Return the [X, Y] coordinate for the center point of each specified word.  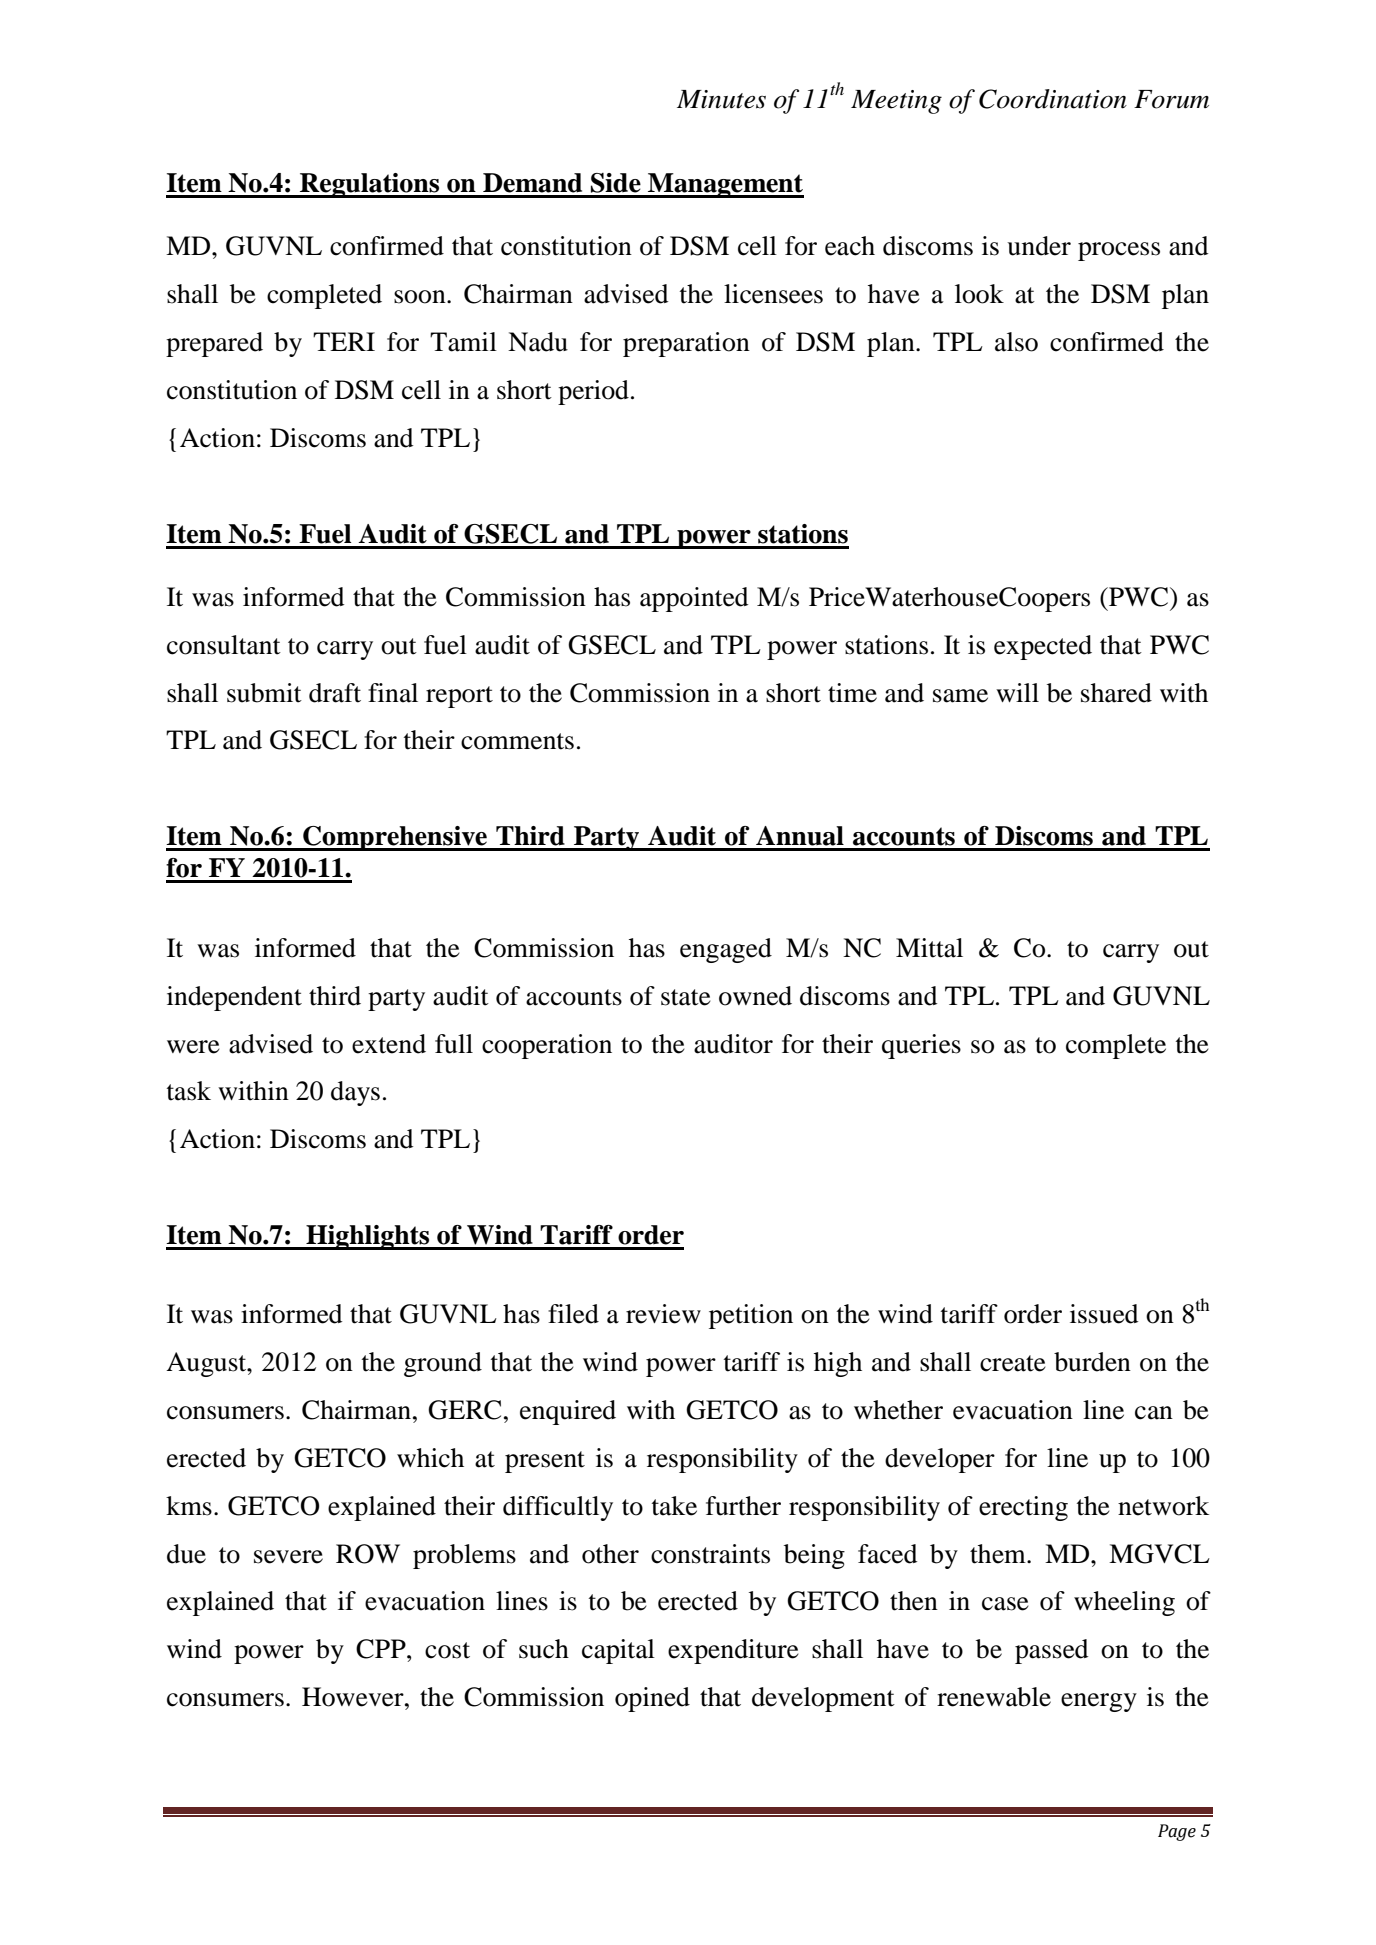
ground [443, 1364]
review [663, 1314]
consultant [224, 645]
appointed [694, 599]
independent [234, 998]
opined [652, 1699]
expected [1043, 647]
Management [725, 185]
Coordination [1053, 99]
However [354, 1697]
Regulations [370, 185]
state [686, 997]
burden [1092, 1362]
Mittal [929, 948]
